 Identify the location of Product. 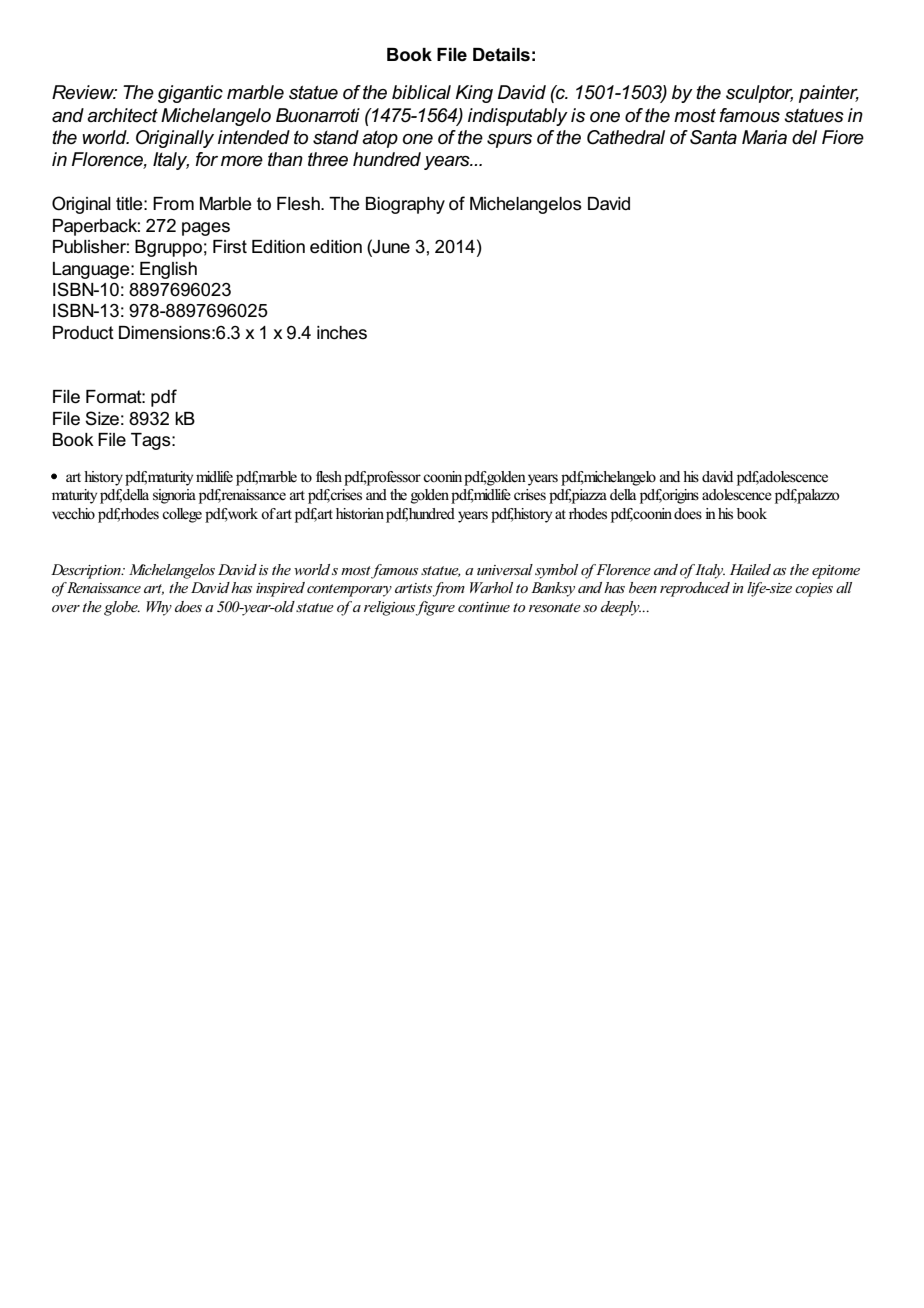
(83, 333).
